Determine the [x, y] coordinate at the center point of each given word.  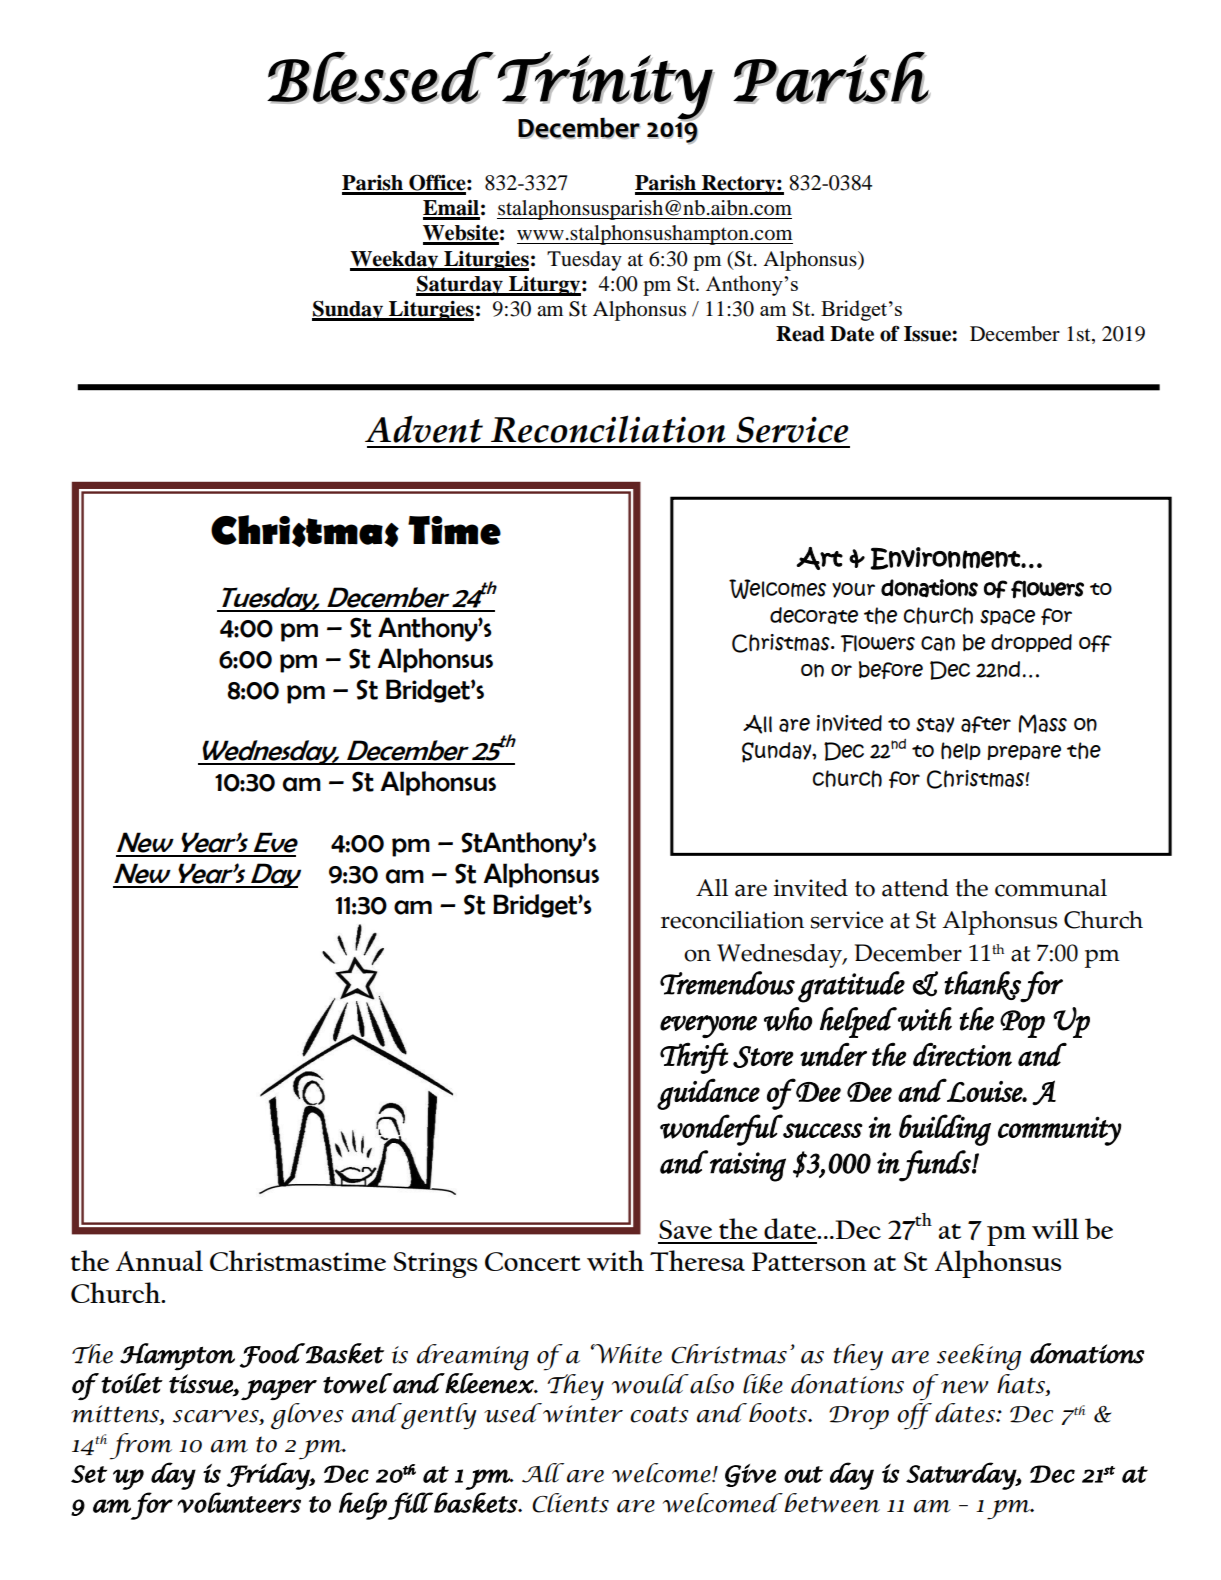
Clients [570, 1503]
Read [800, 334]
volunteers [239, 1502]
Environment [946, 558]
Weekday [395, 261]
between [831, 1503]
